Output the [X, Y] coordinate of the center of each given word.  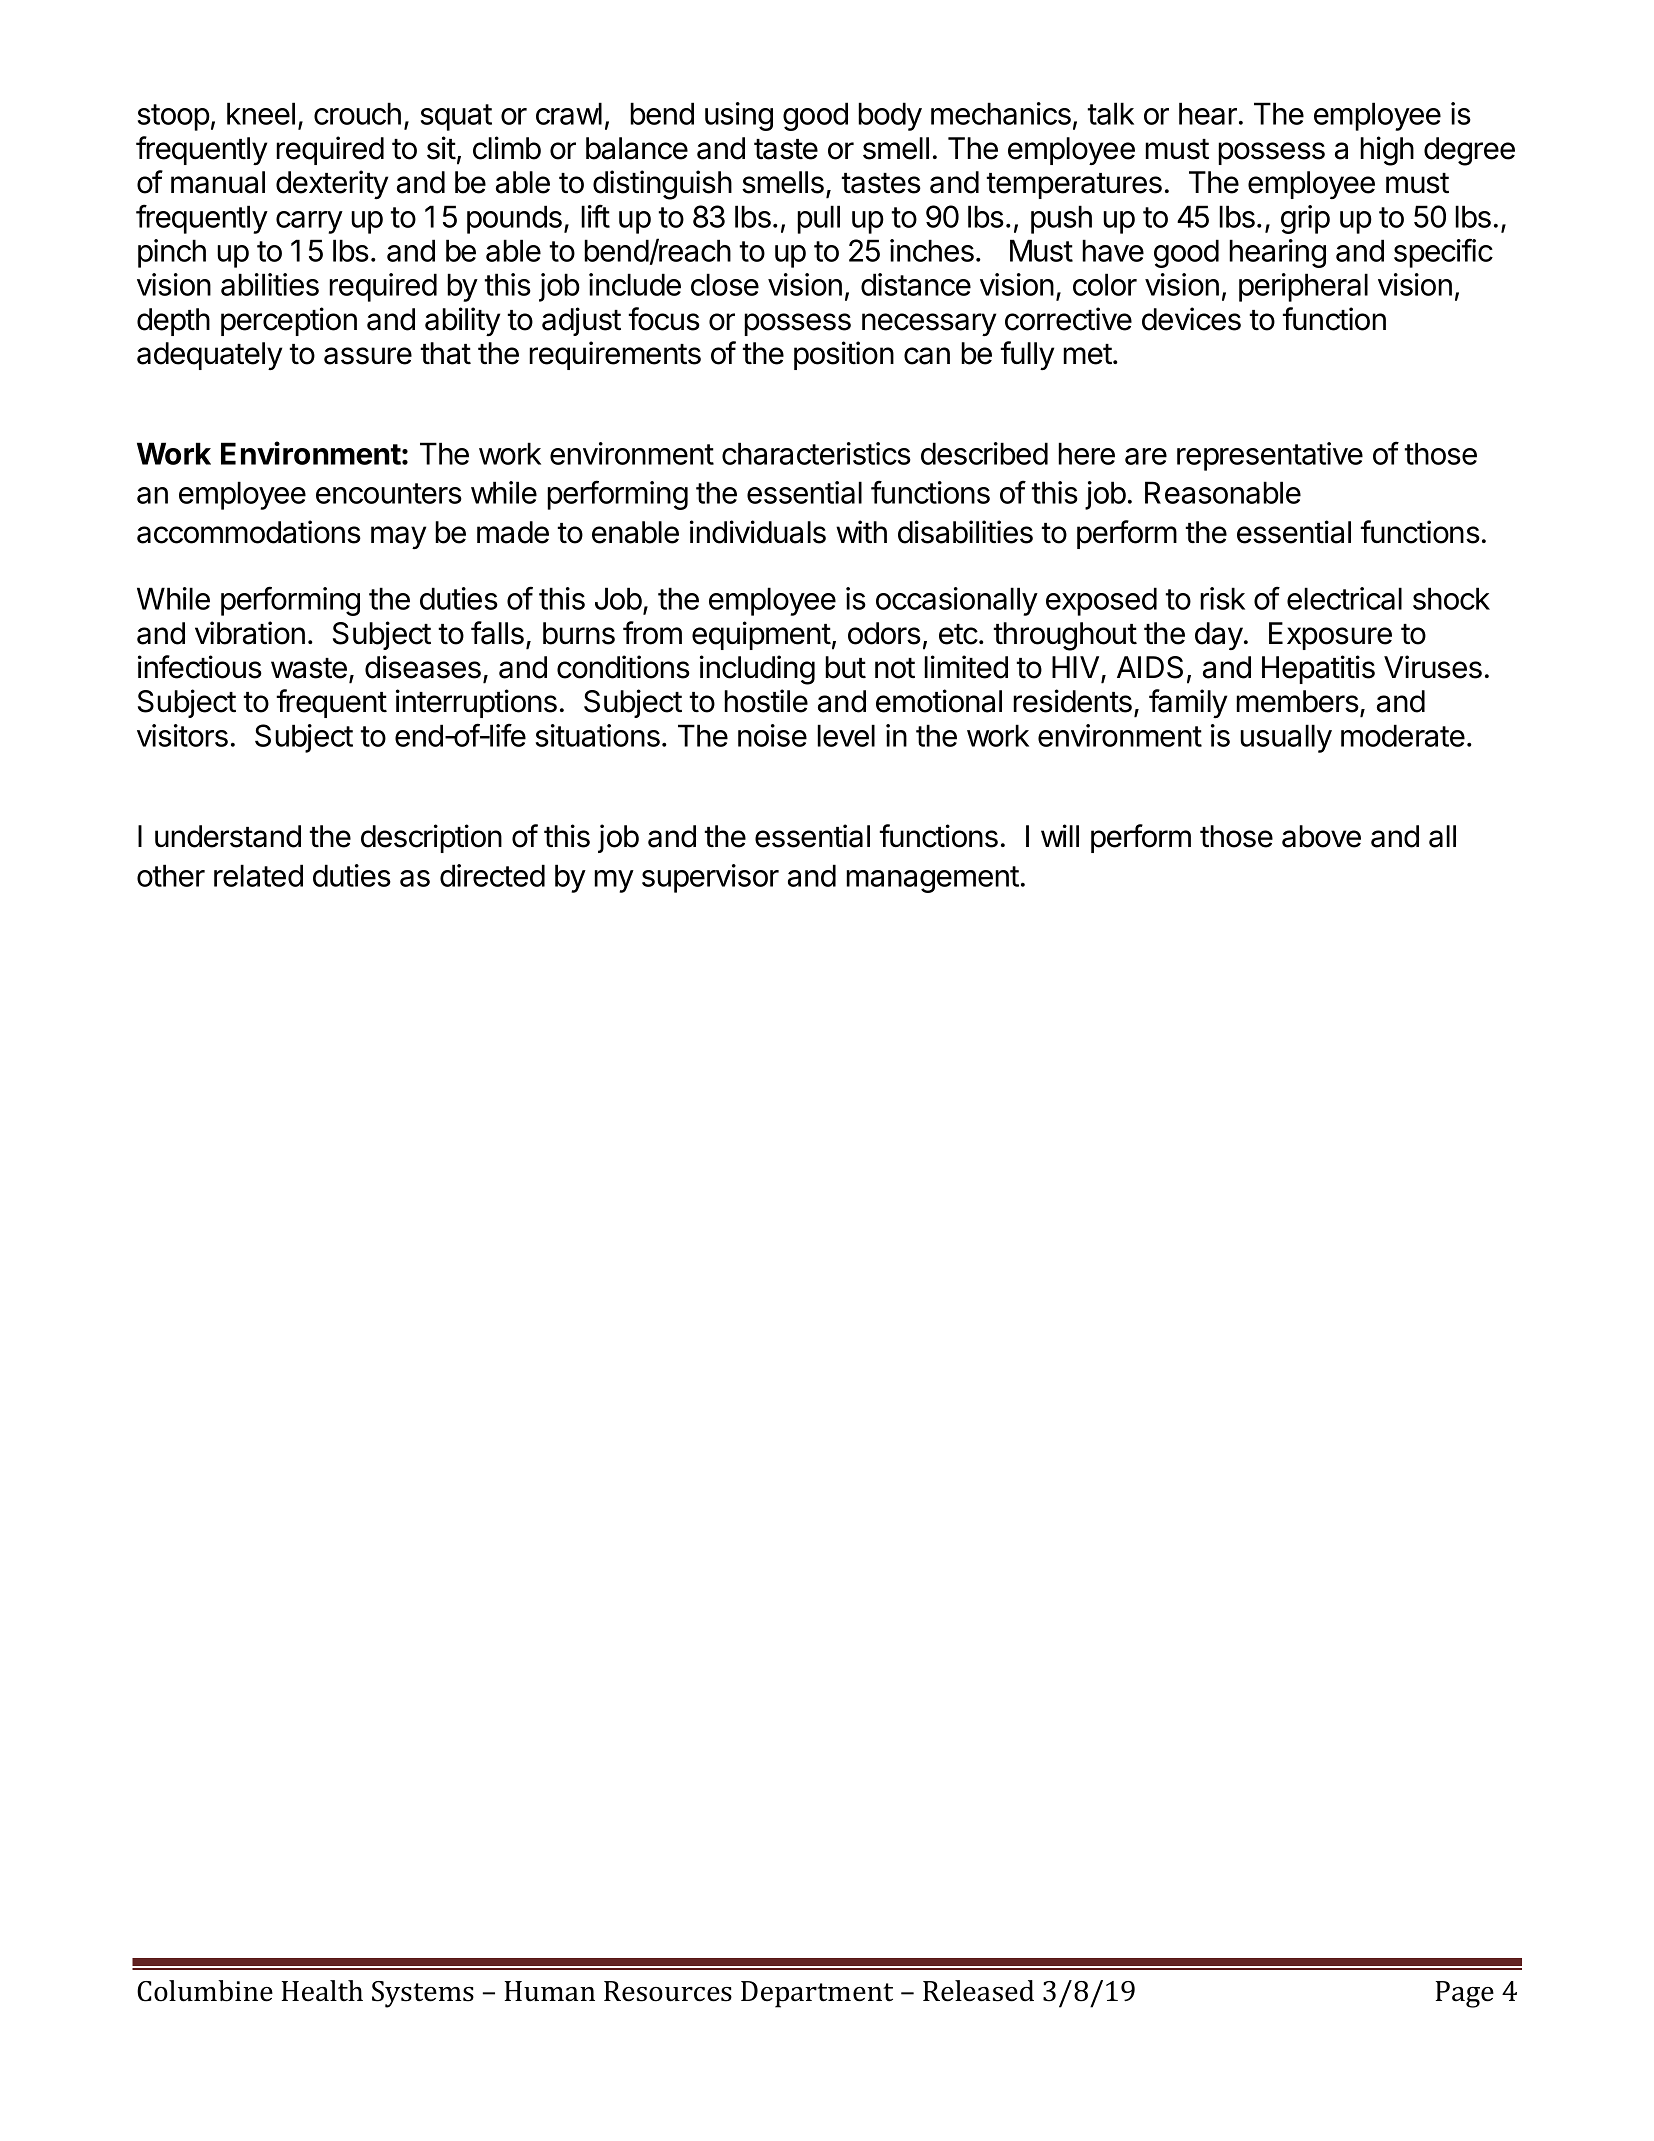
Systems [423, 1994]
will [1060, 835]
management [932, 879]
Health [322, 1991]
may [398, 537]
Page [1465, 1994]
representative [1270, 456]
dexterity [332, 184]
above [1321, 836]
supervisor [710, 878]
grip [1305, 219]
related [258, 875]
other [171, 875]
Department [817, 1994]
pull [818, 219]
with [861, 531]
